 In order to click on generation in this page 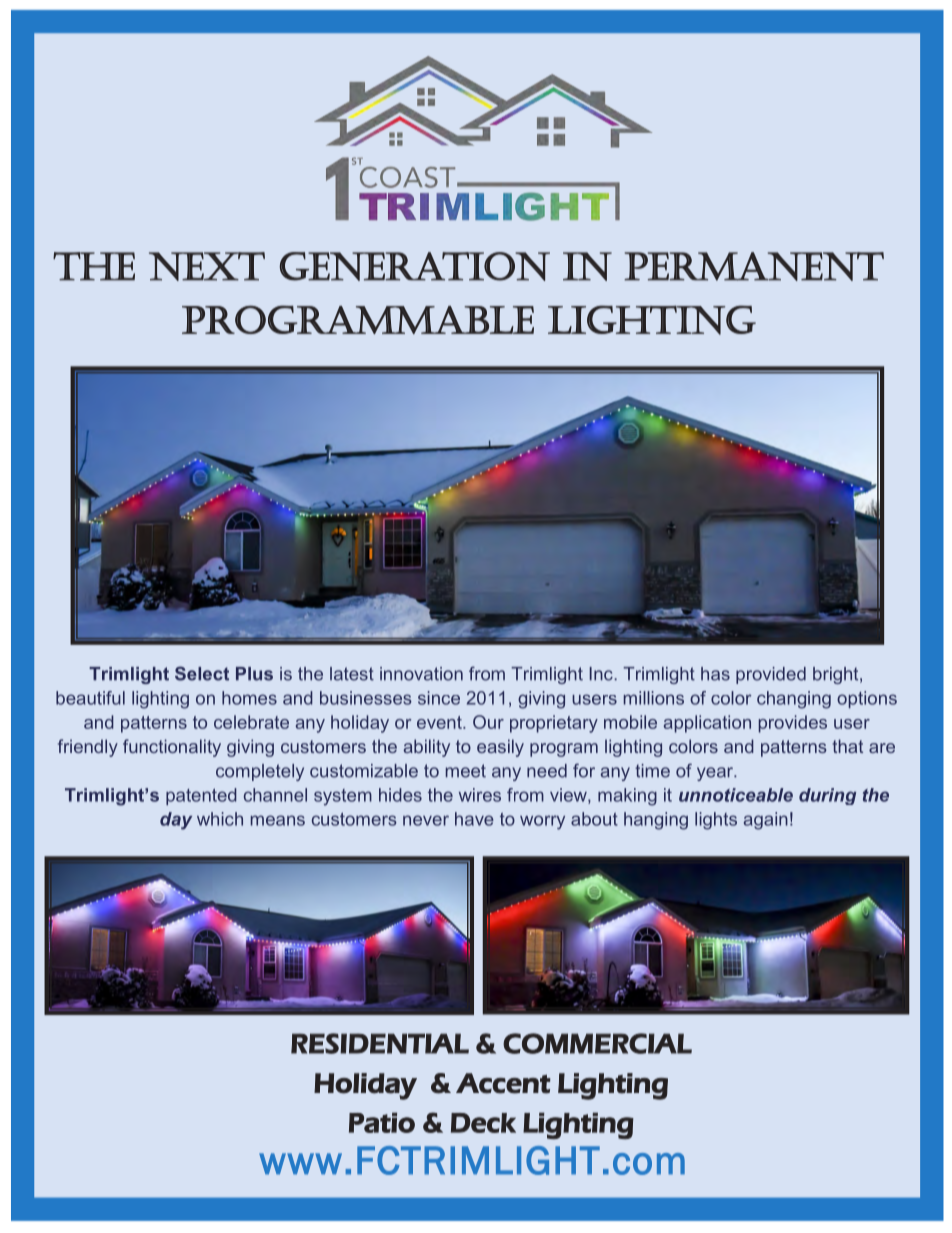, I will do `click(415, 266)`.
